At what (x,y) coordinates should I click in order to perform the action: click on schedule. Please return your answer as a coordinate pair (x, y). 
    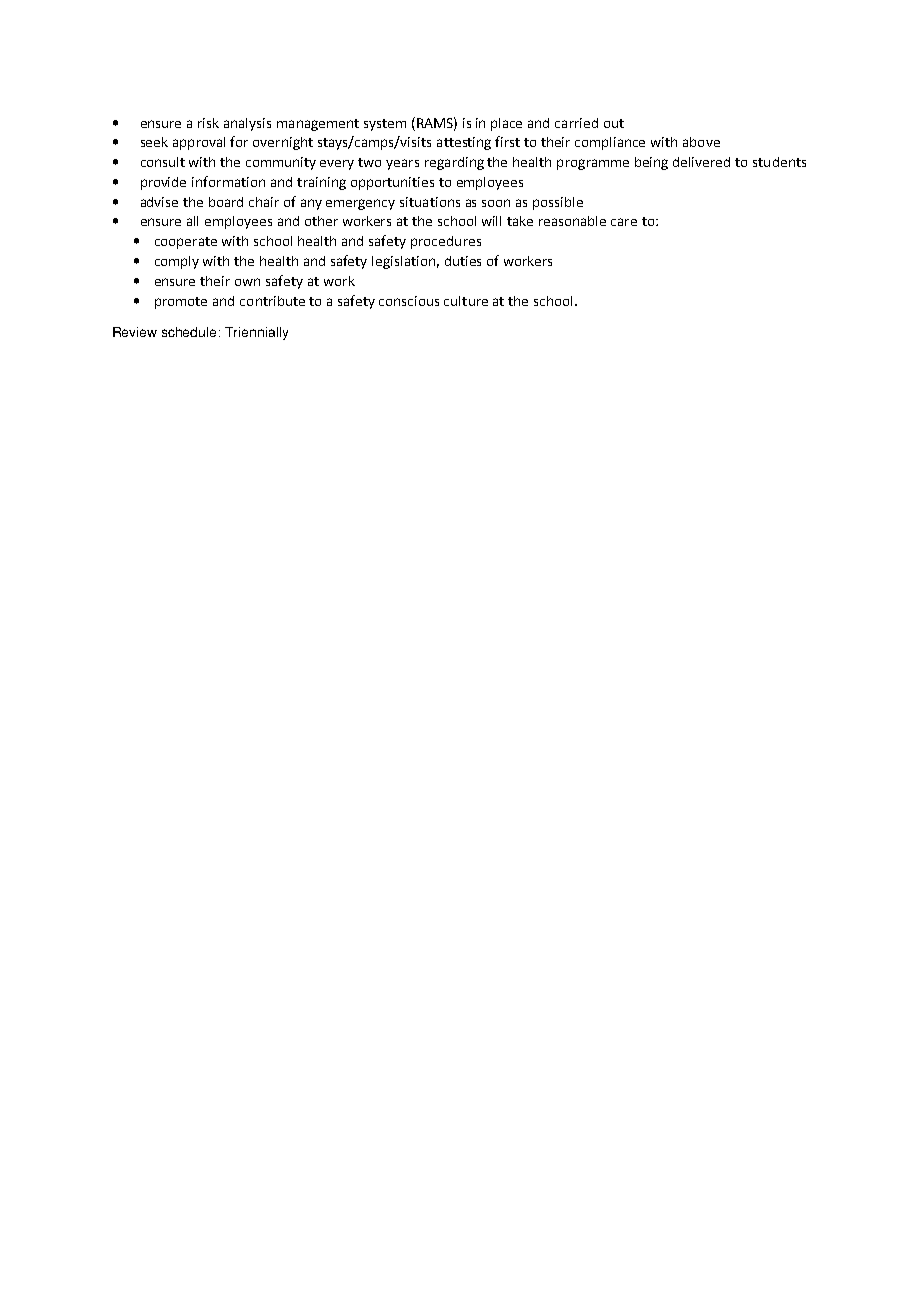
    Looking at the image, I should click on (189, 332).
